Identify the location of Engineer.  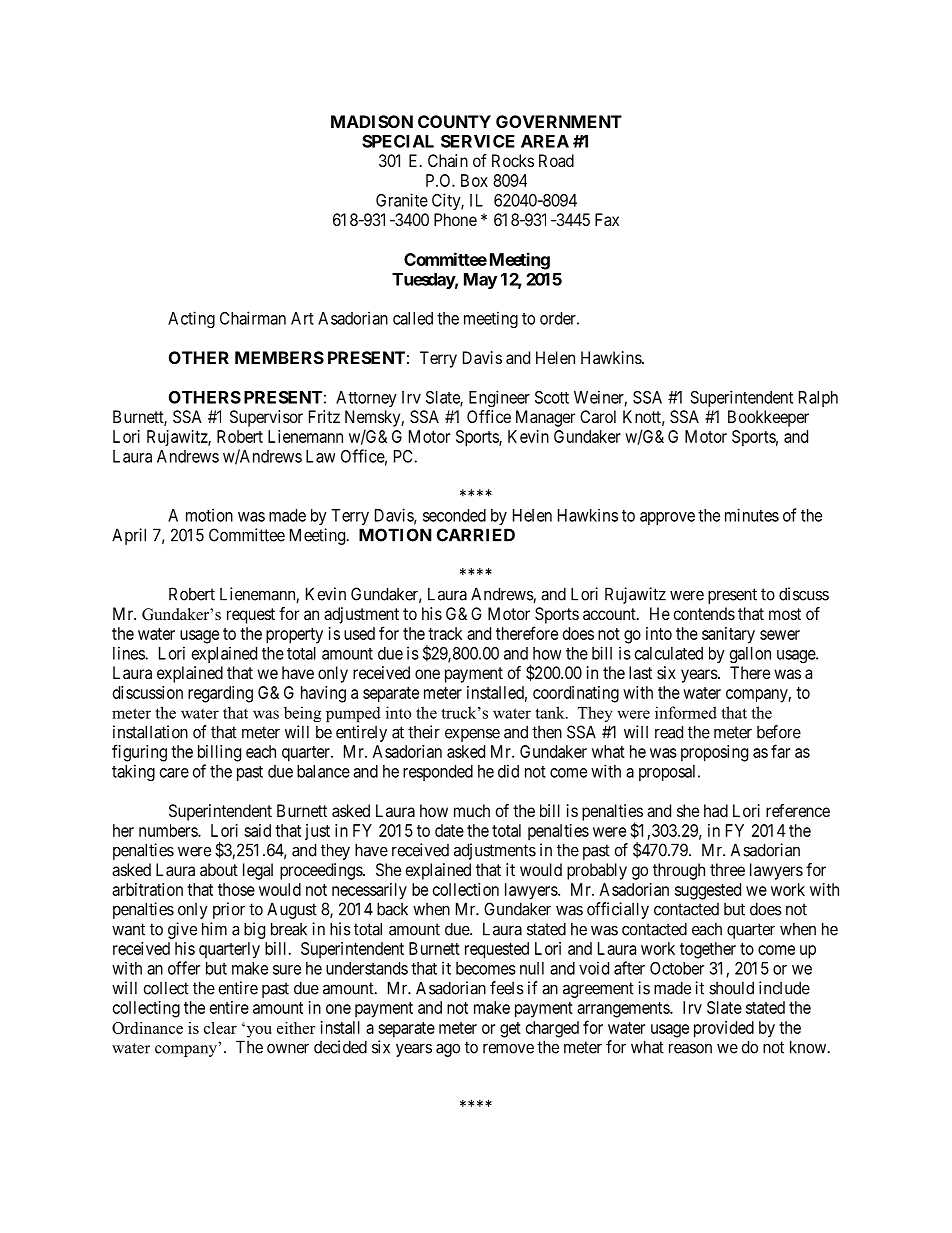
(499, 398).
